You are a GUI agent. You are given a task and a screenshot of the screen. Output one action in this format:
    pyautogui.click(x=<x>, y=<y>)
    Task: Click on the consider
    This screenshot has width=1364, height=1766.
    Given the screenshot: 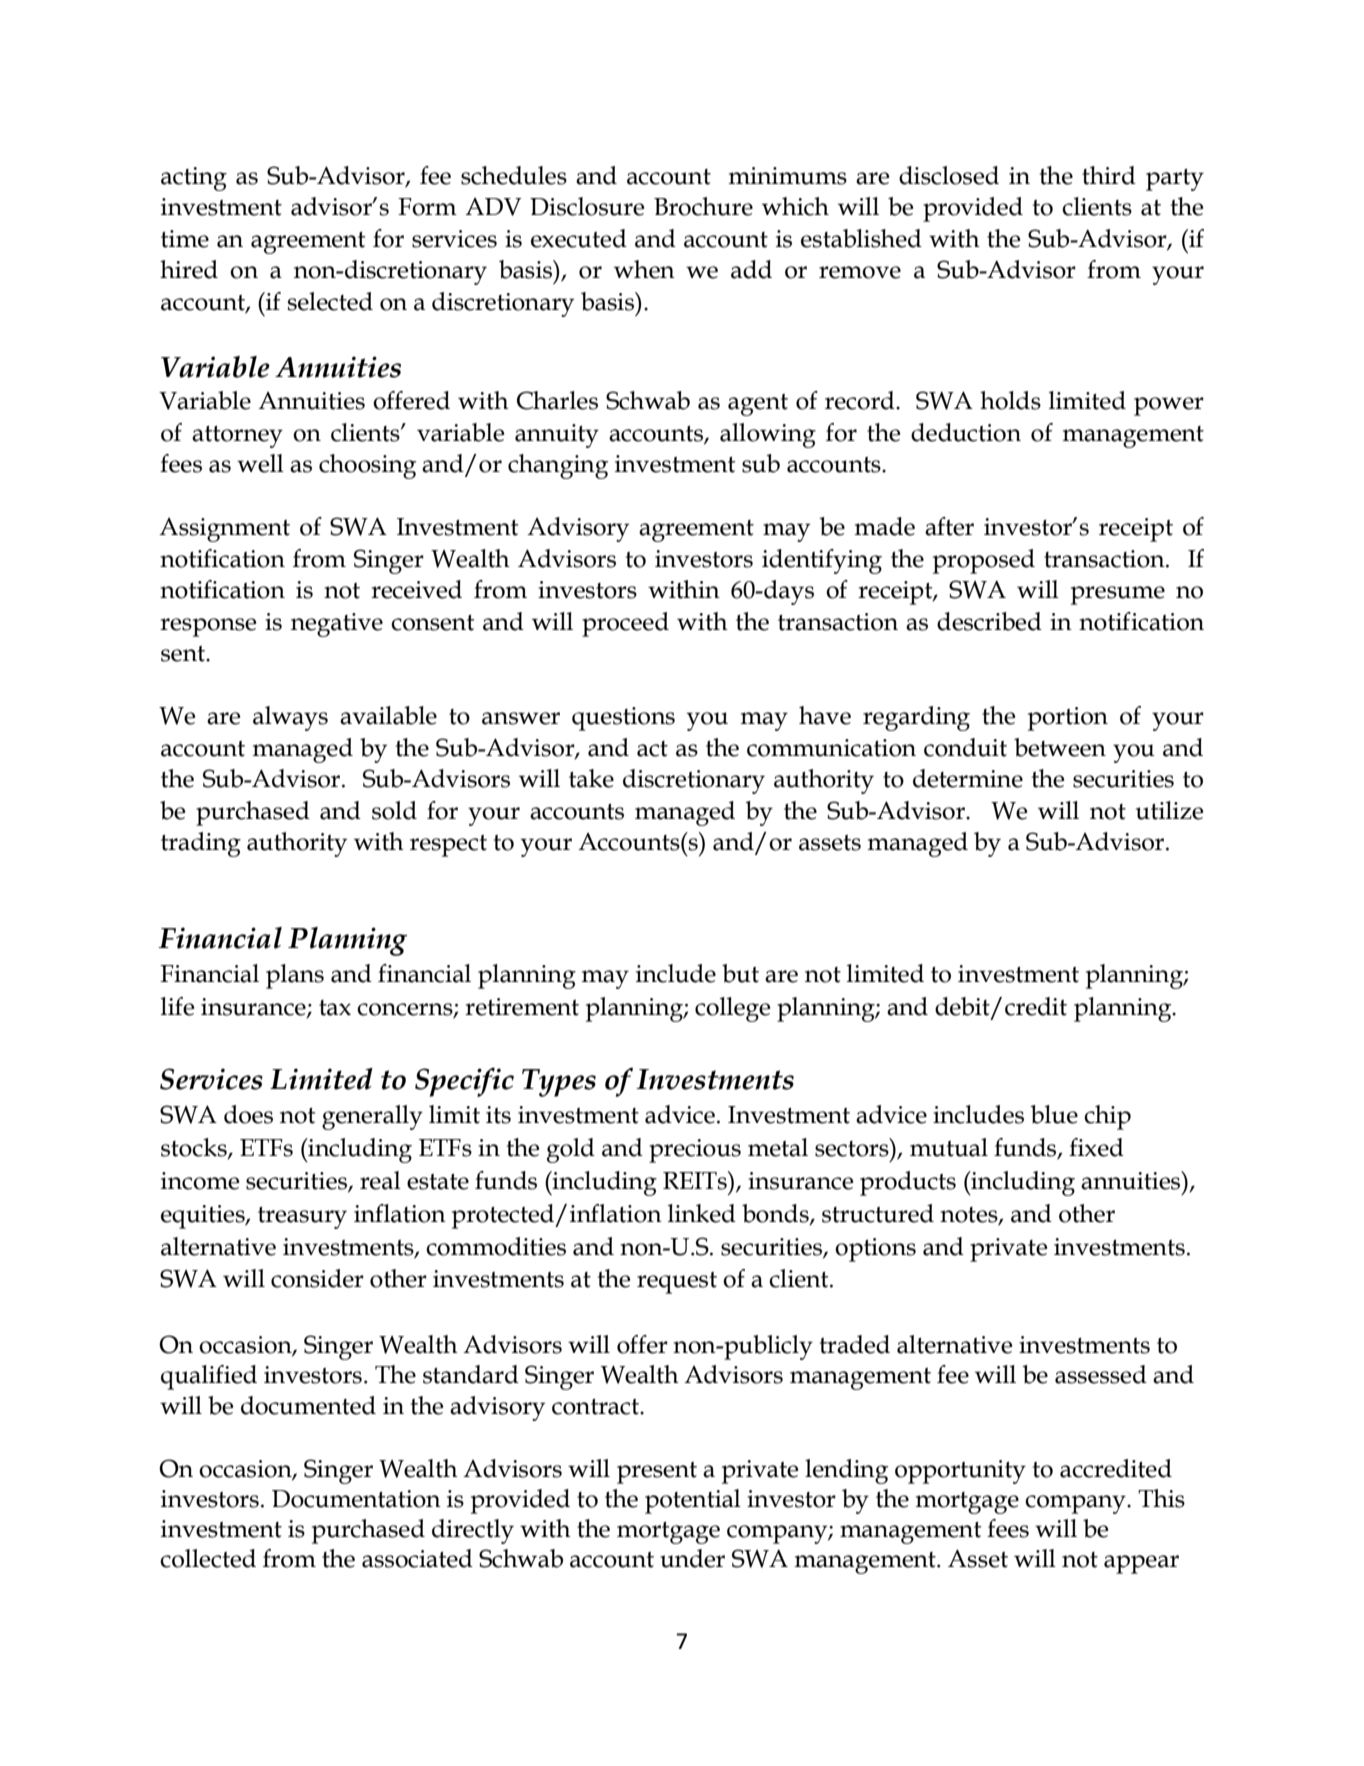 What is the action you would take?
    pyautogui.click(x=317, y=1278)
